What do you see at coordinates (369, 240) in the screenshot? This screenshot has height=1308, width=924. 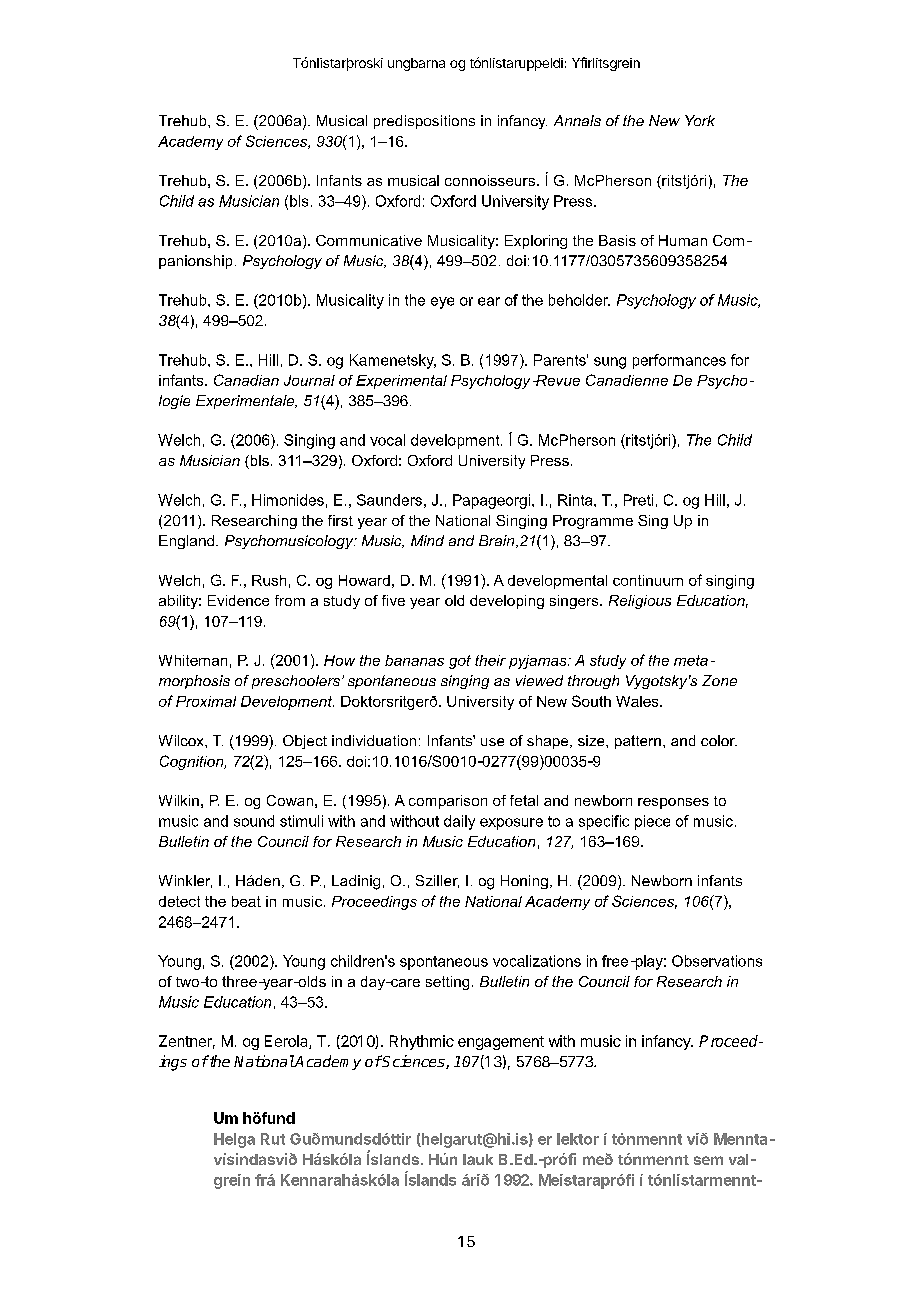 I see `Communicative` at bounding box center [369, 240].
